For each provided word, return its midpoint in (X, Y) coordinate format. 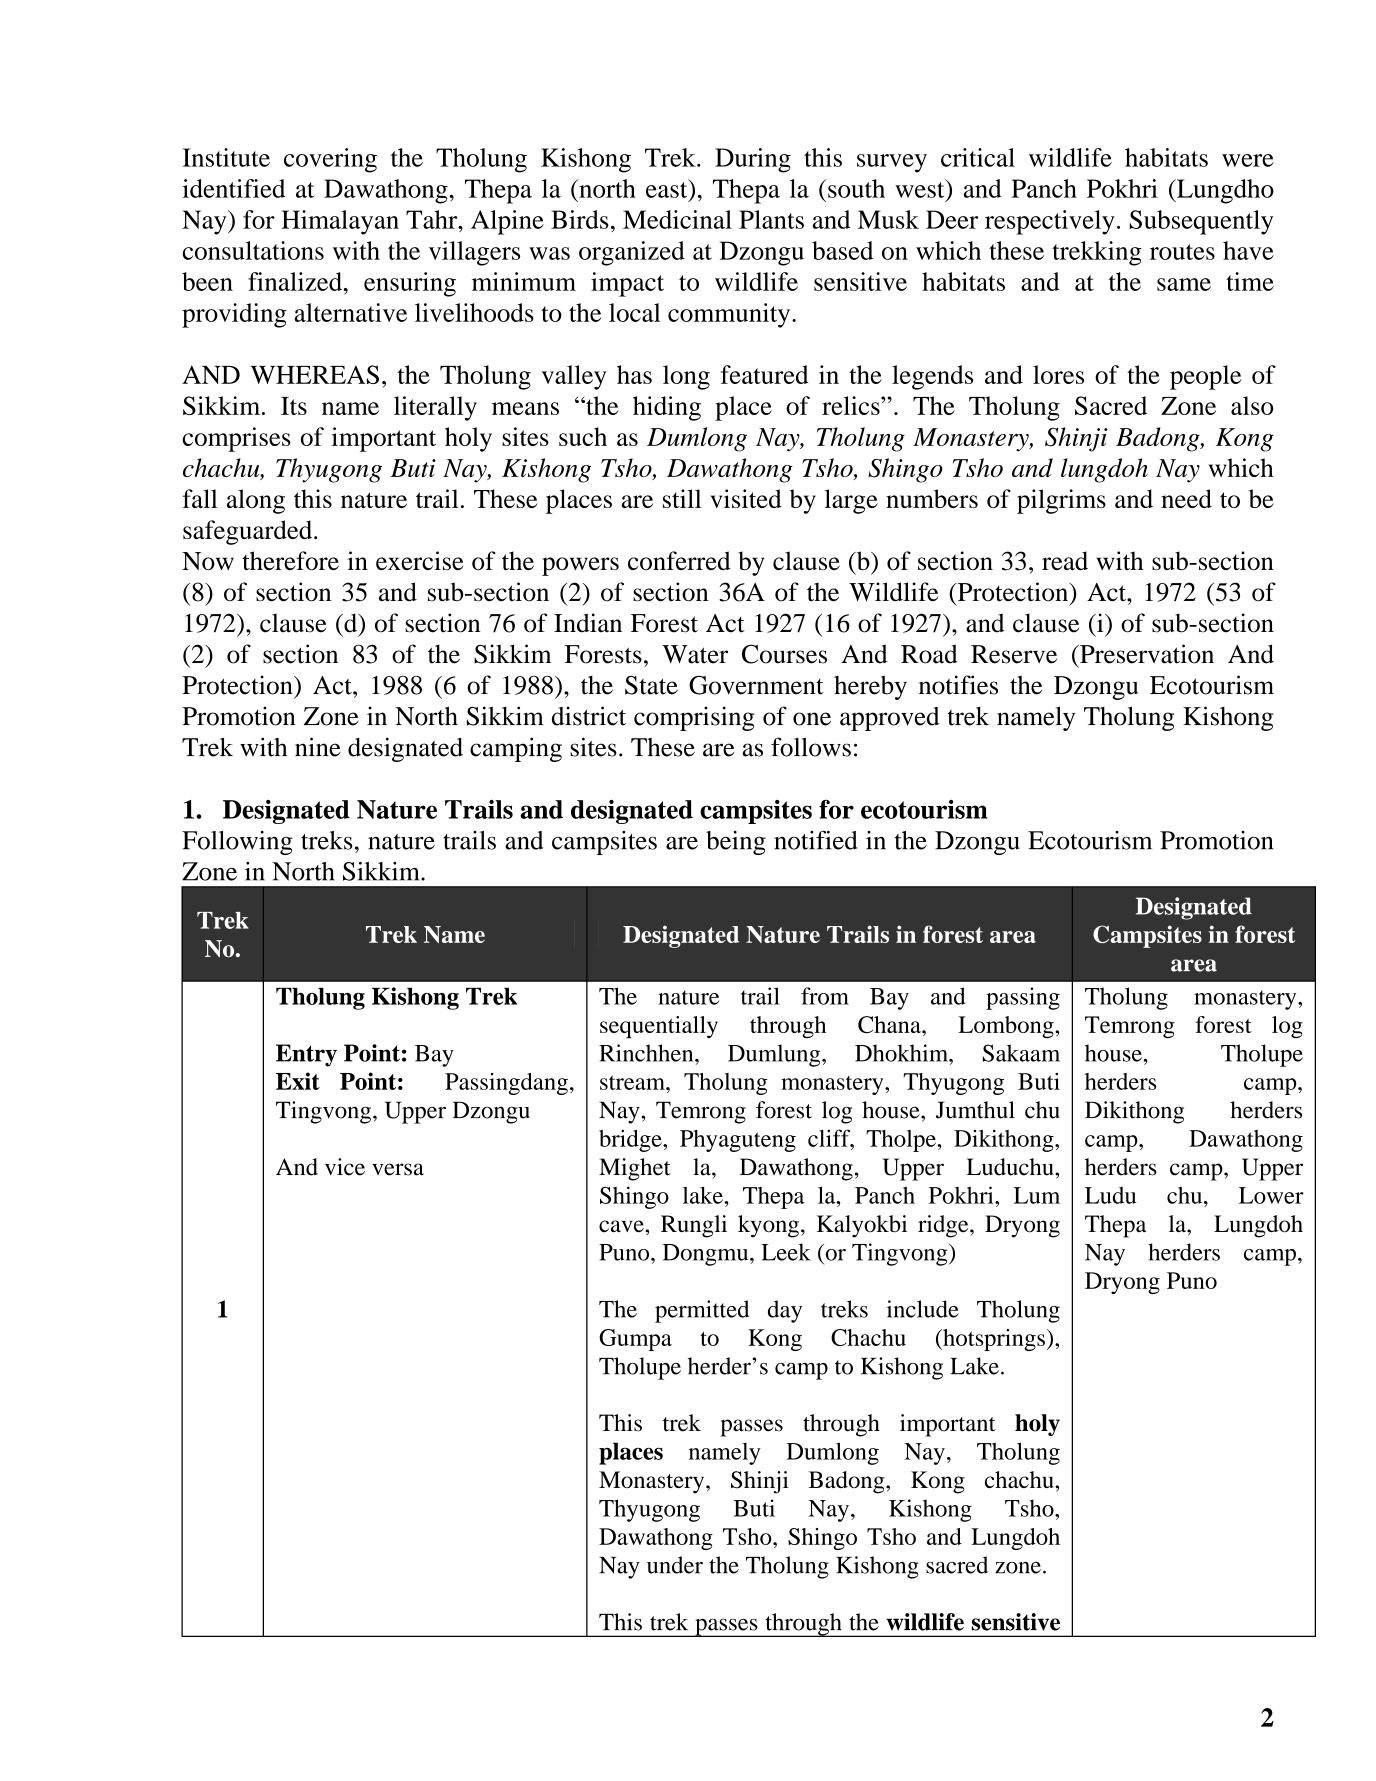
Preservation (1146, 654)
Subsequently (1201, 222)
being (736, 843)
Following (237, 843)
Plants (771, 219)
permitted (702, 1311)
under (675, 1565)
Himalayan (340, 222)
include (923, 1309)
